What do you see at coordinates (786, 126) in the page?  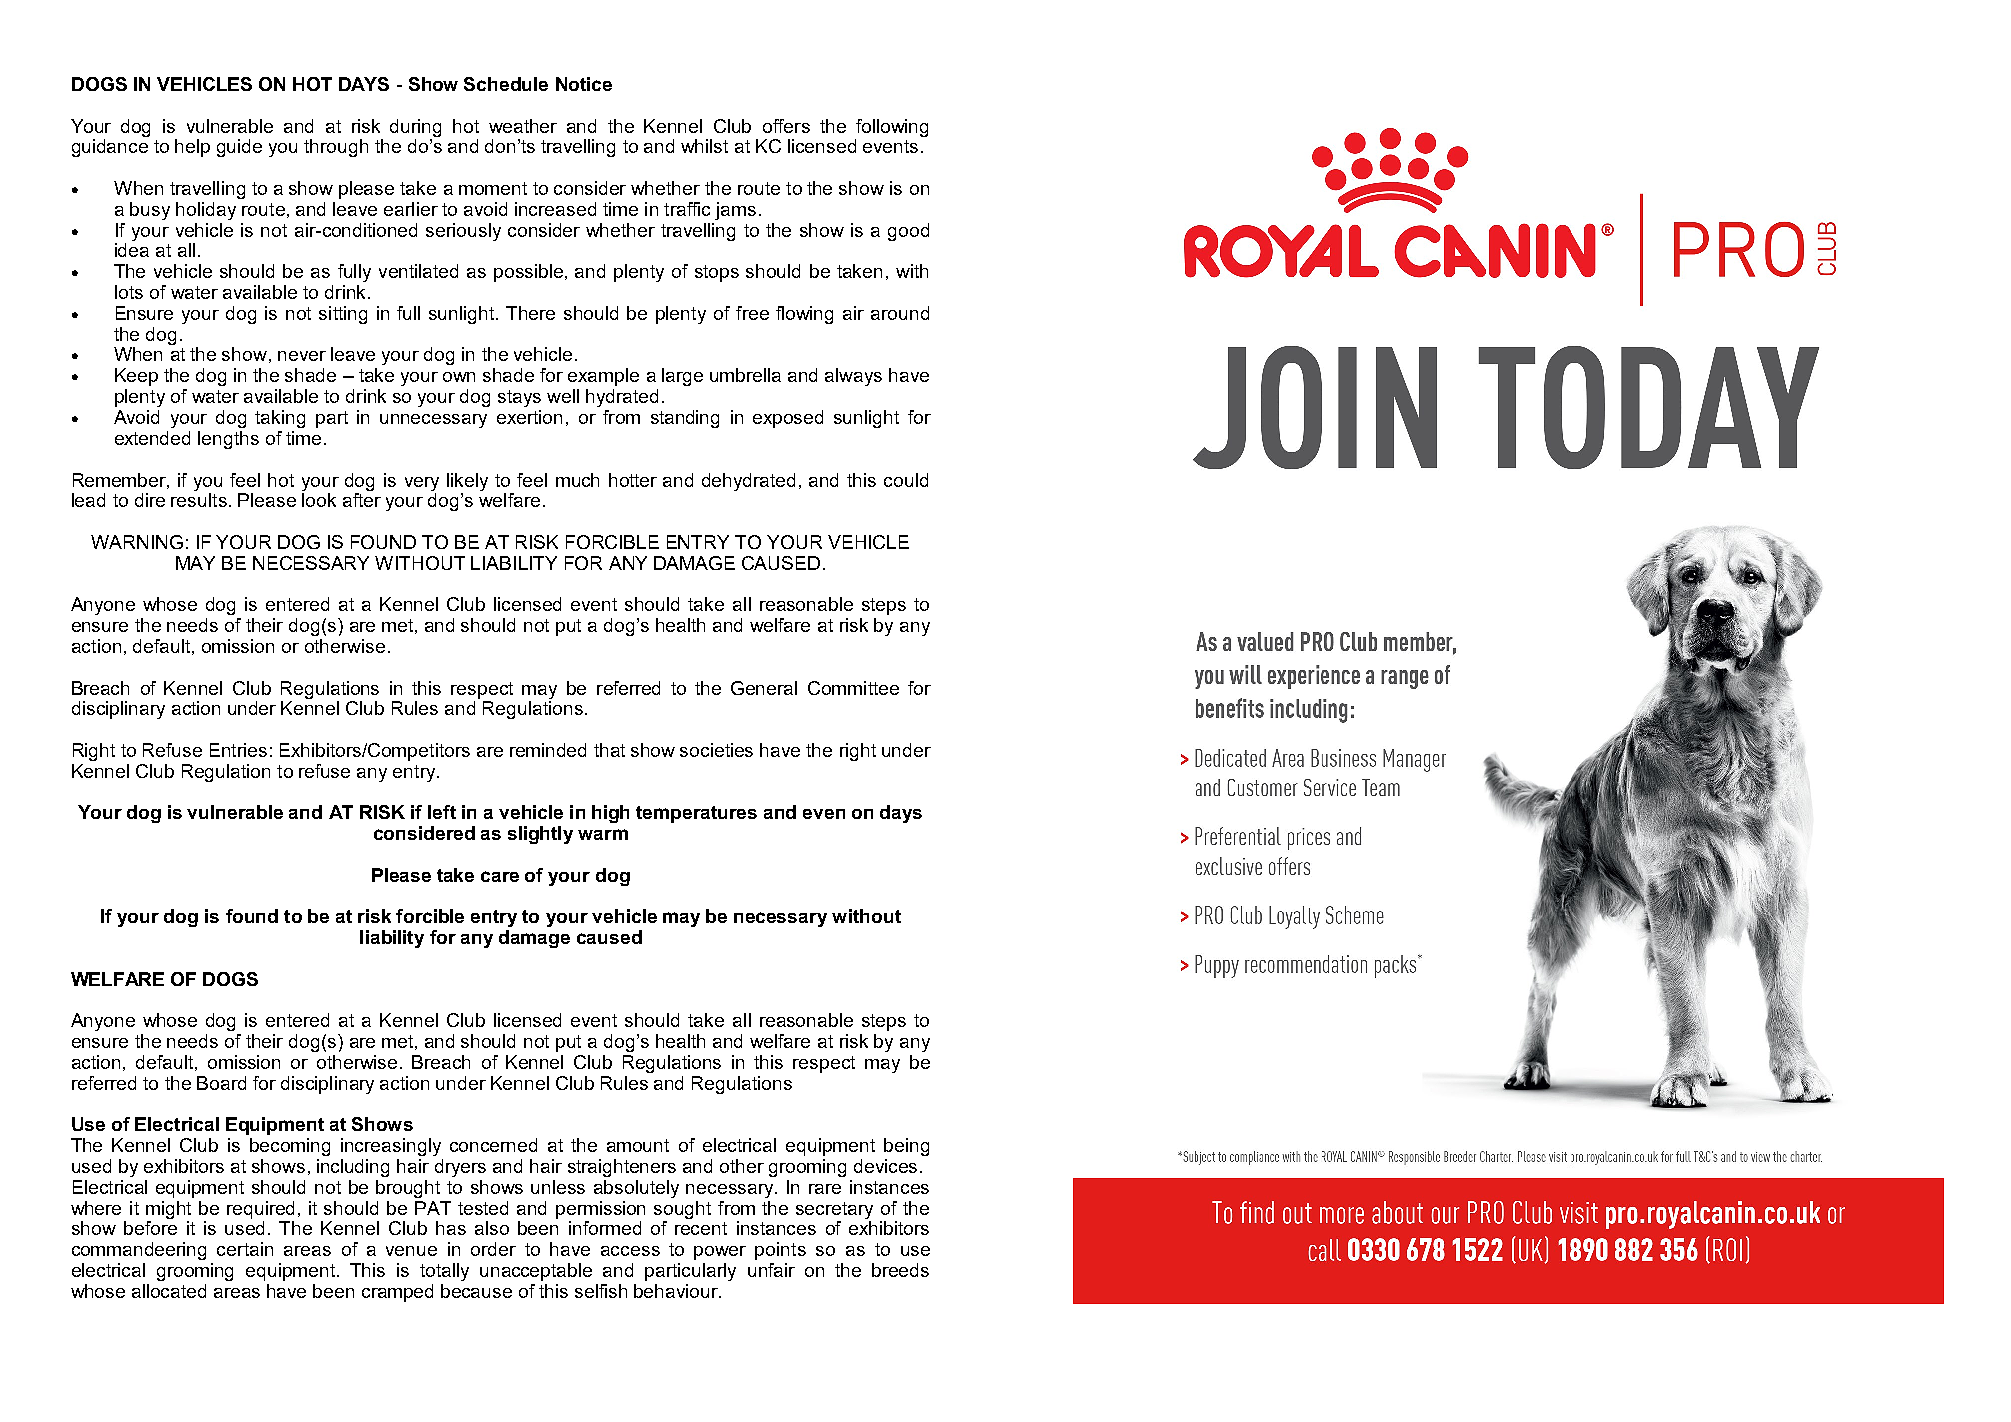 I see `offers` at bounding box center [786, 126].
